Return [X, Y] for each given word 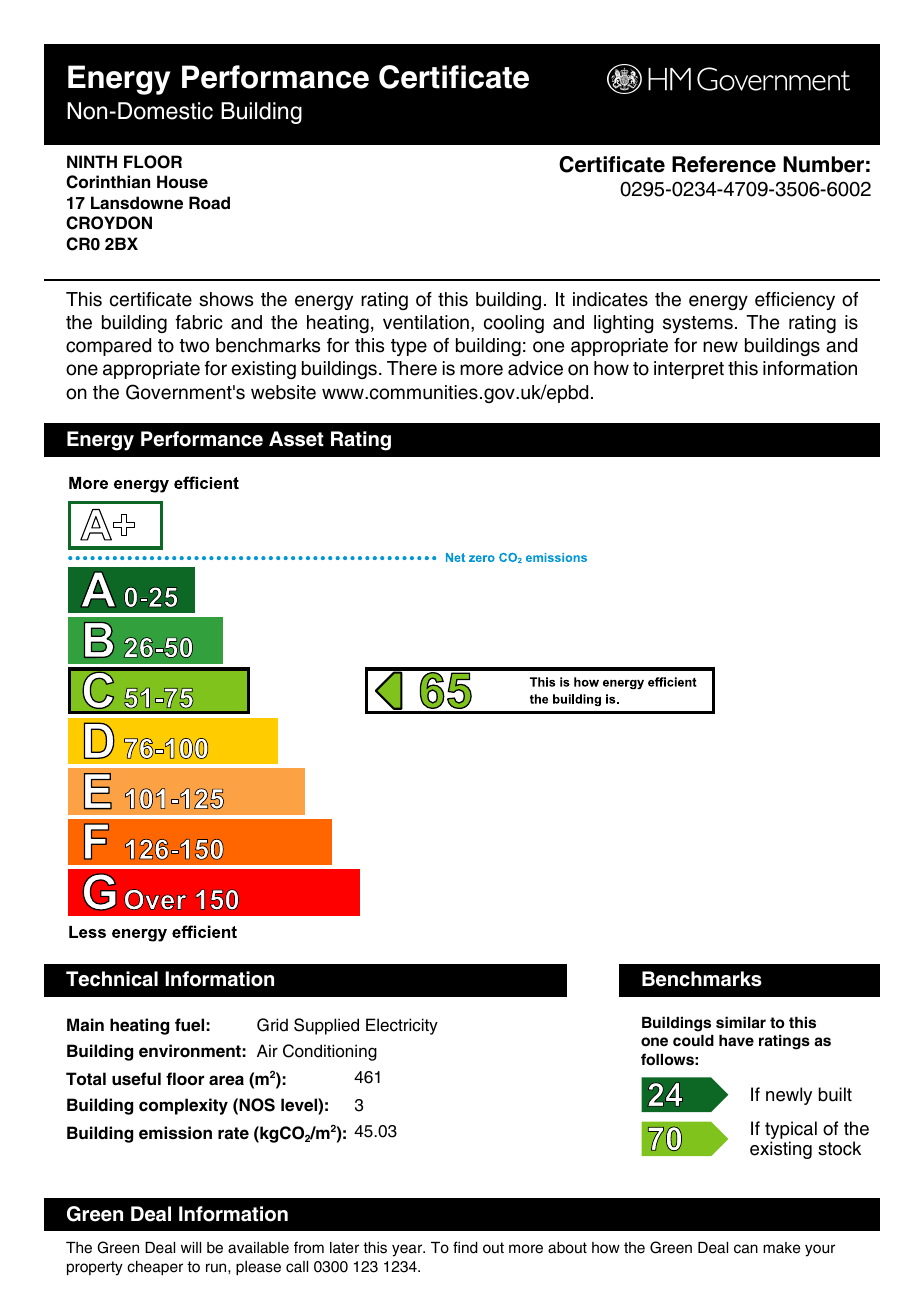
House [182, 182]
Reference [724, 164]
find [465, 1247]
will [191, 1247]
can [746, 1249]
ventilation [426, 322]
